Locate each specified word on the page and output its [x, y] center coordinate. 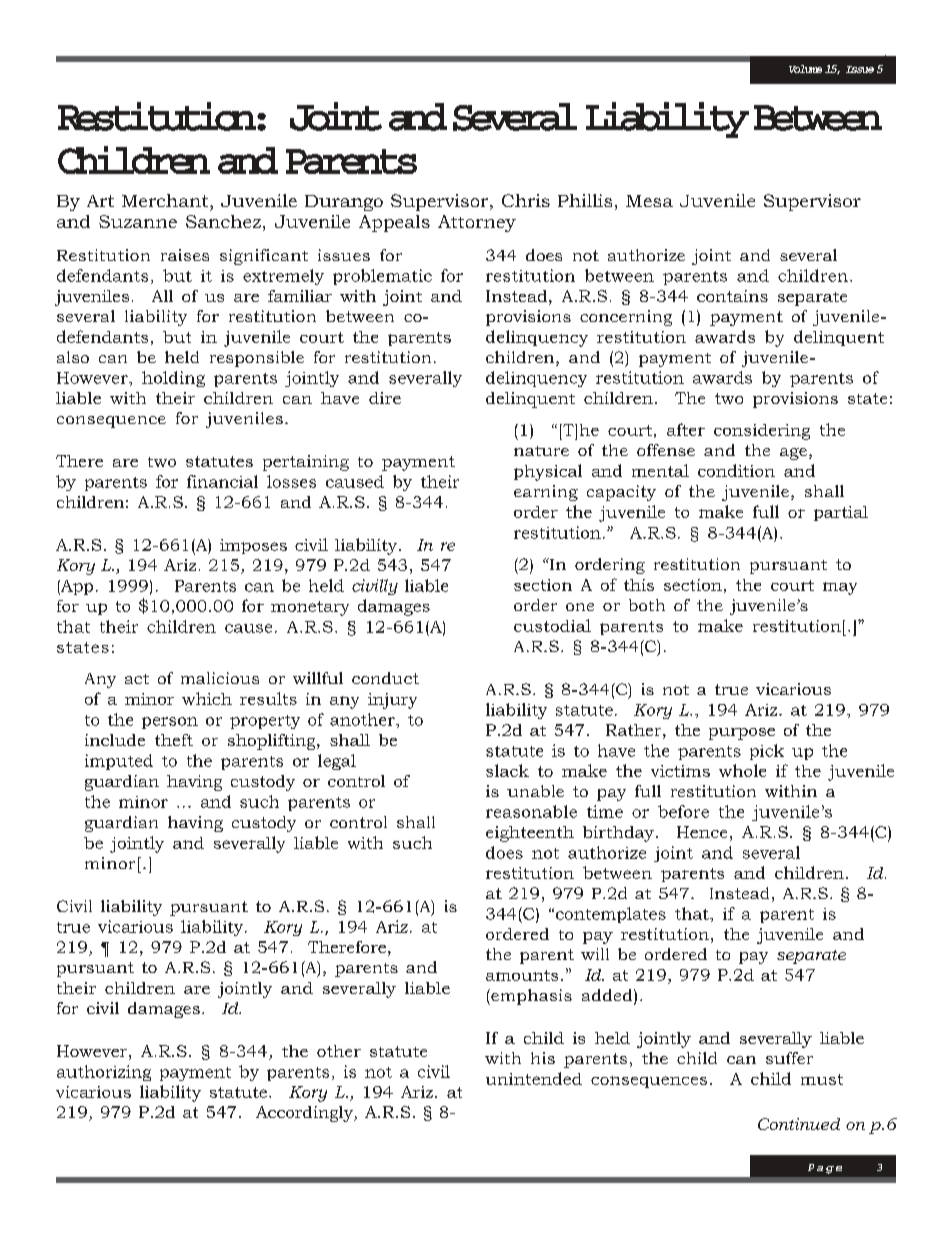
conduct [385, 678]
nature [541, 451]
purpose [742, 734]
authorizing [104, 1073]
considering [762, 432]
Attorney [477, 223]
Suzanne [138, 221]
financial [222, 481]
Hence [702, 832]
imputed [119, 762]
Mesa [649, 201]
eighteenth [530, 834]
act [137, 679]
